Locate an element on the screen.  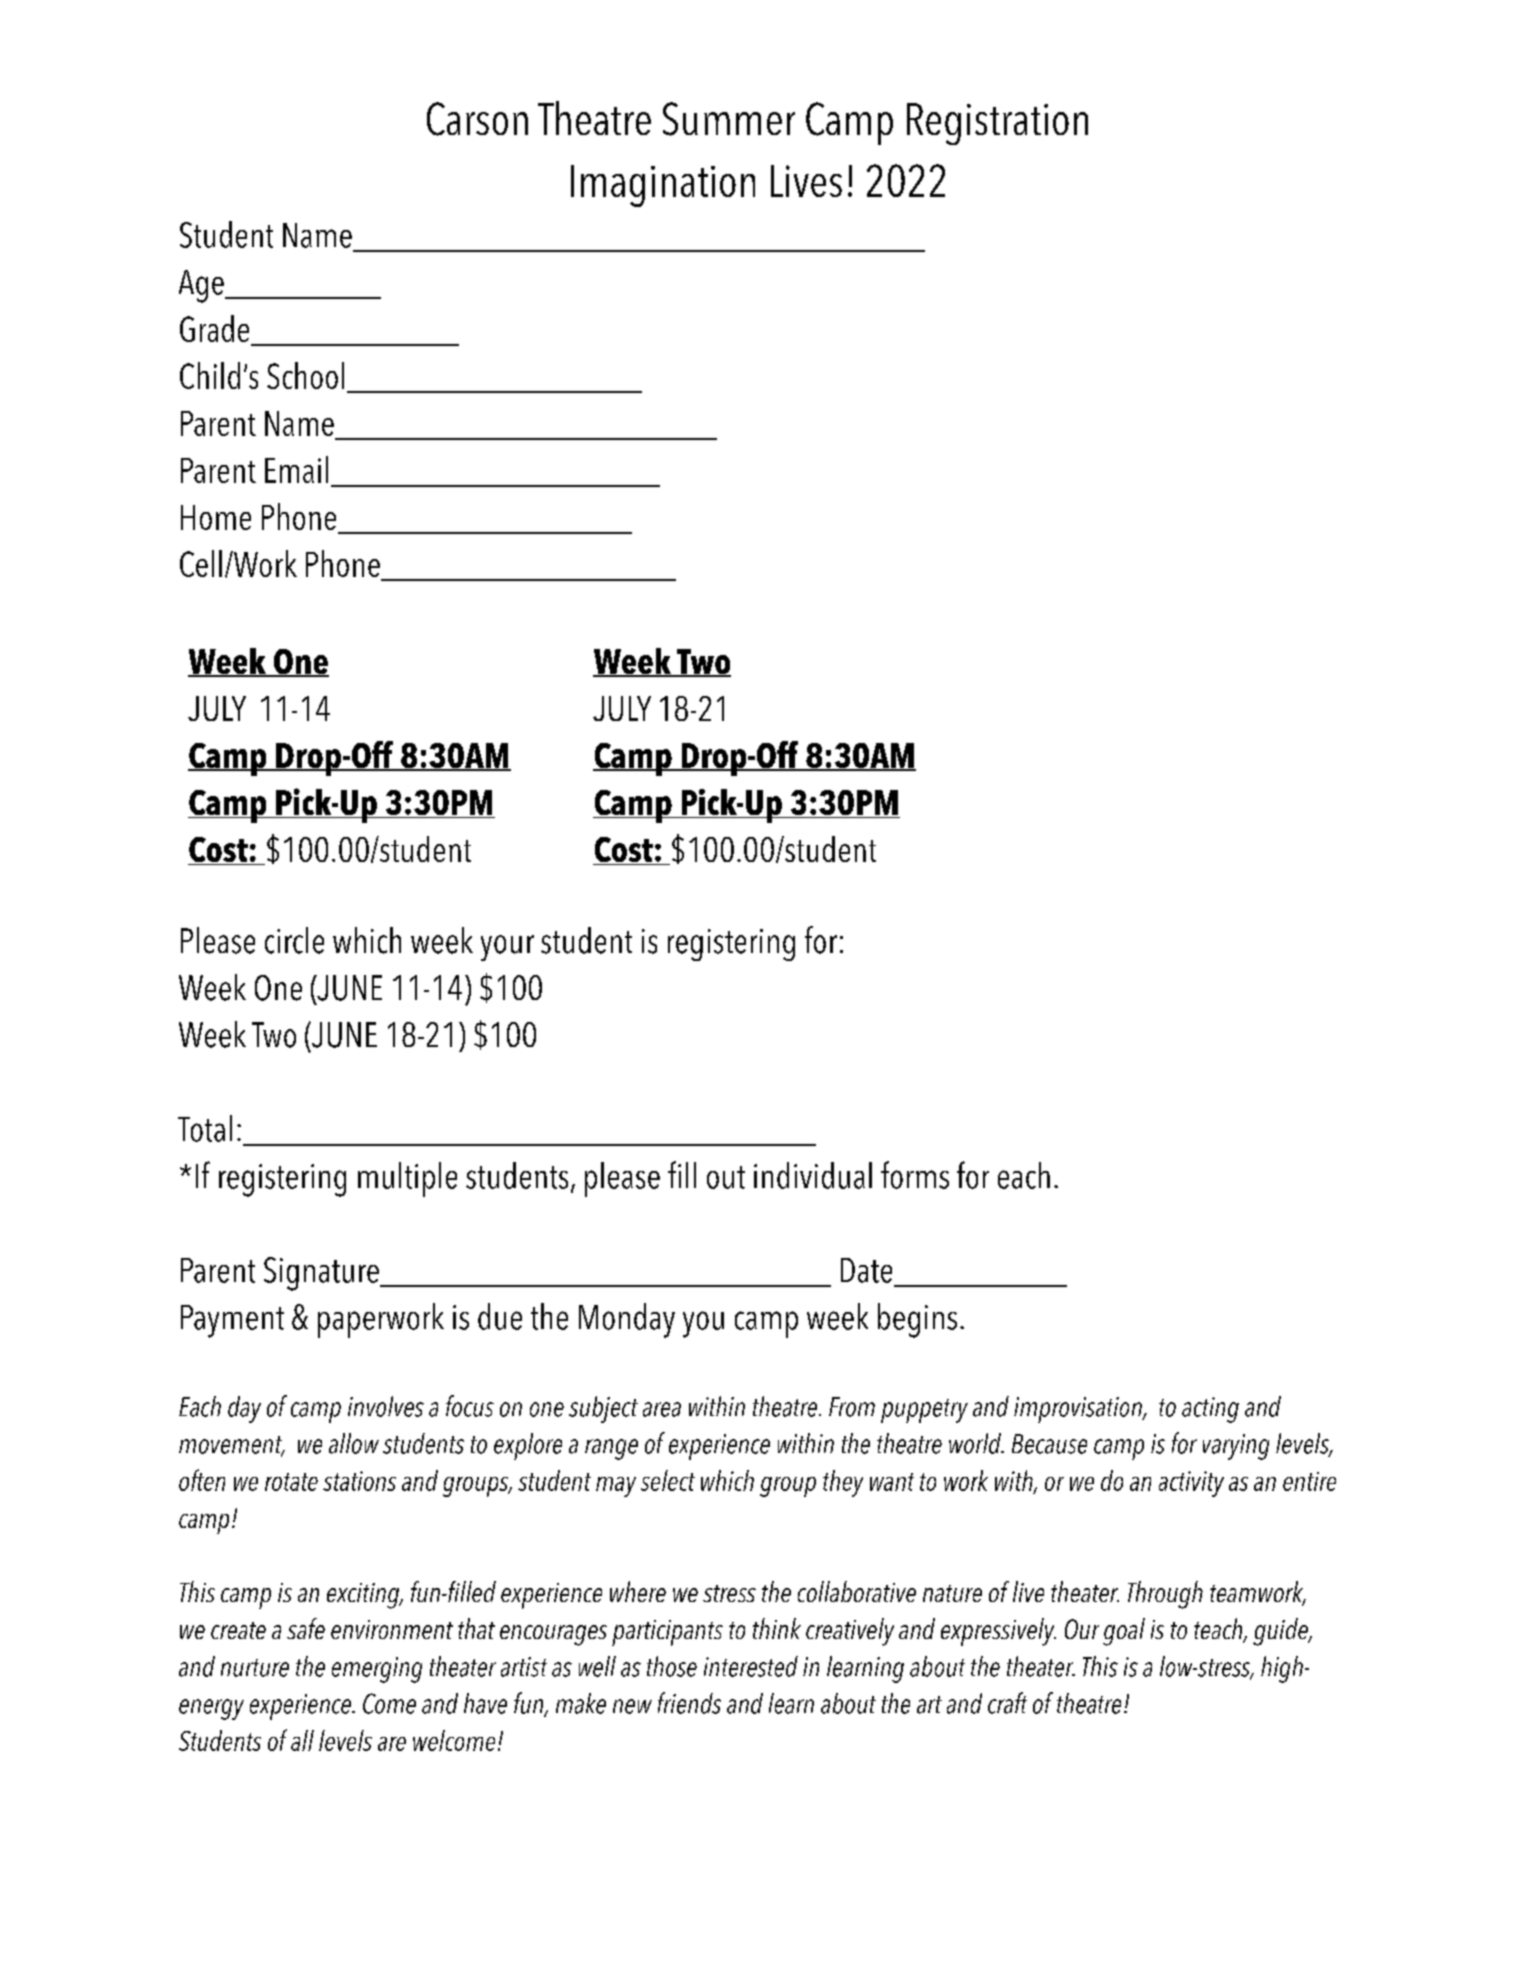
individual is located at coordinates (813, 1175).
